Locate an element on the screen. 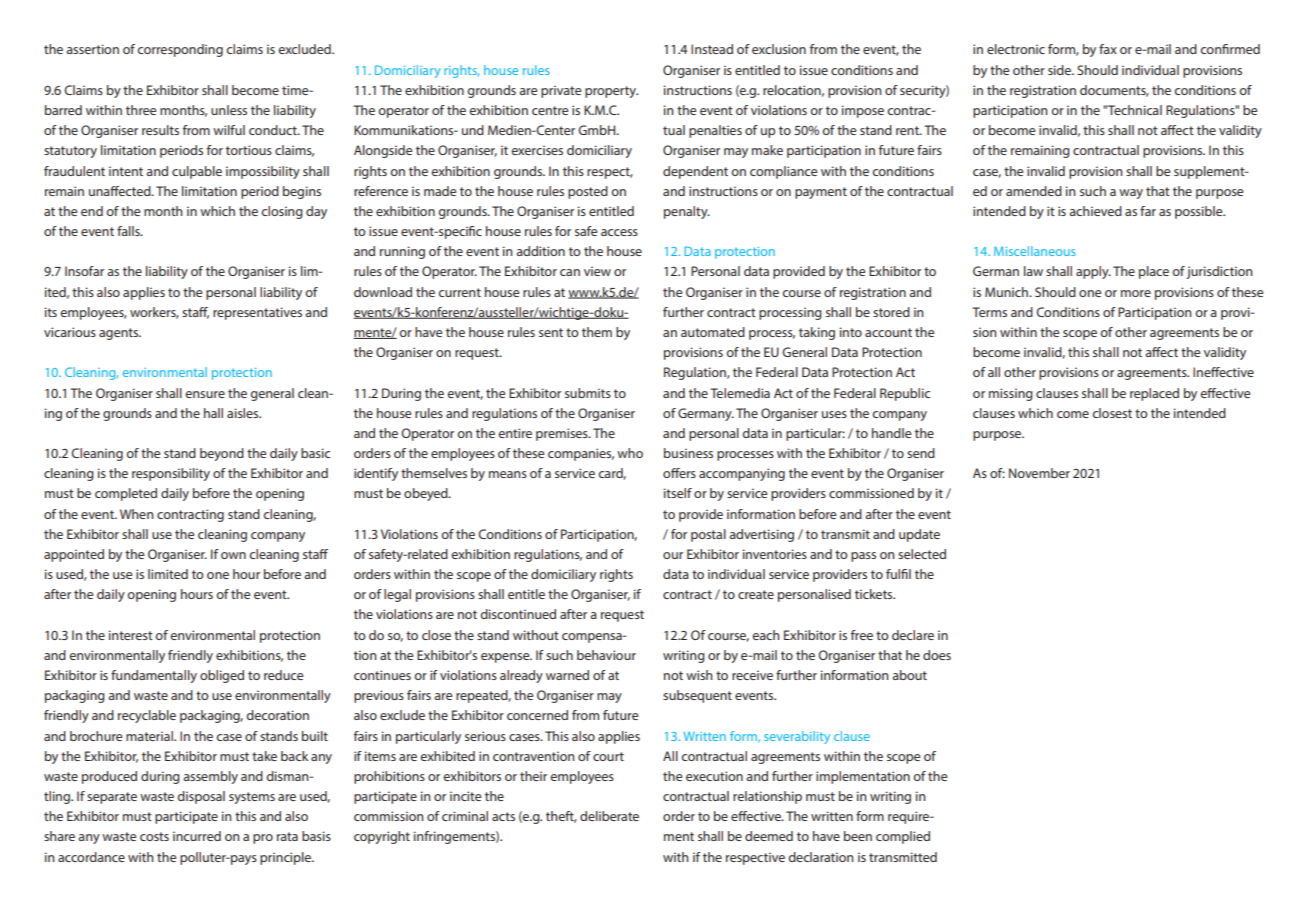  deliberate is located at coordinates (609, 816).
